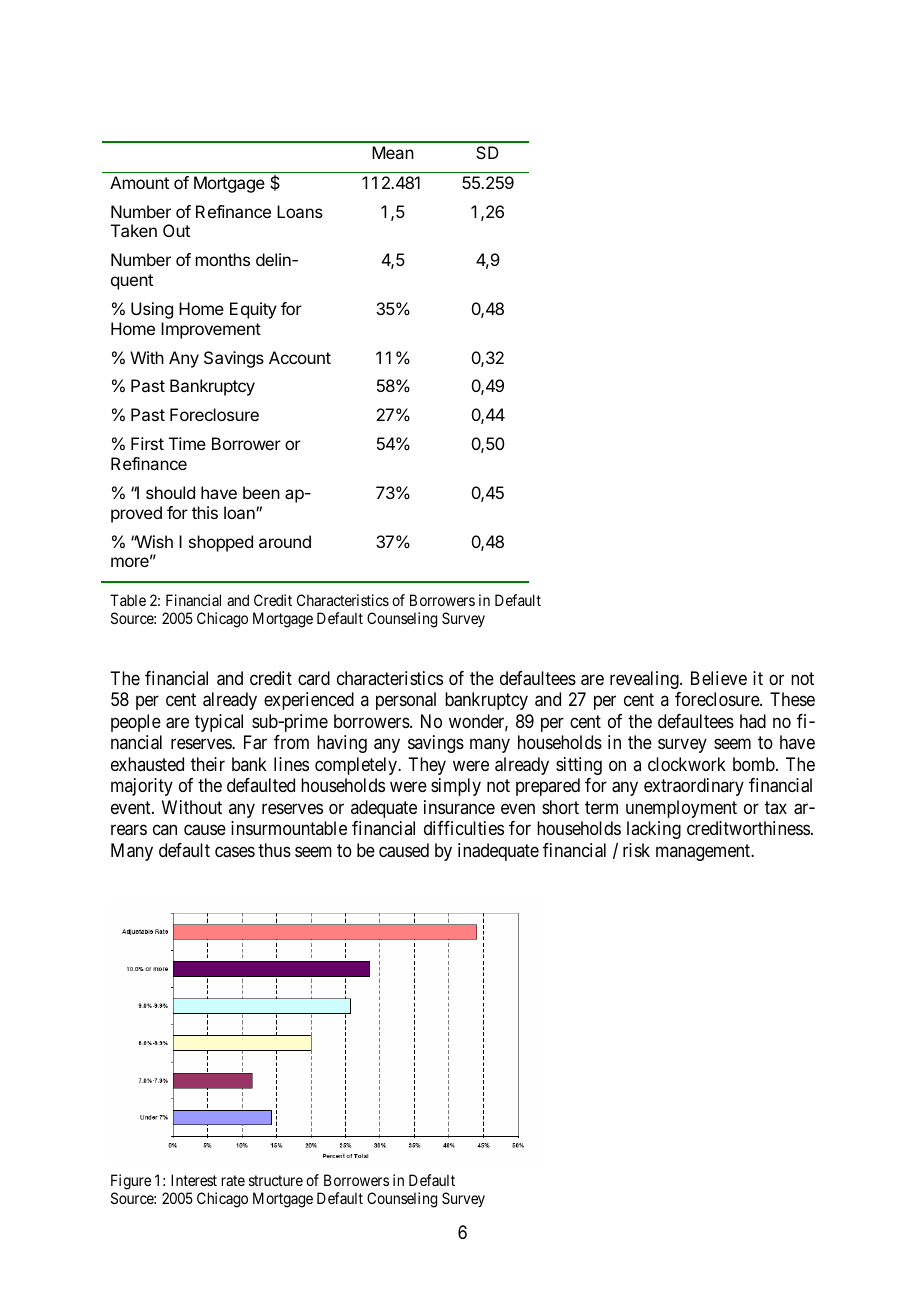  I want to click on cases, so click(235, 852).
